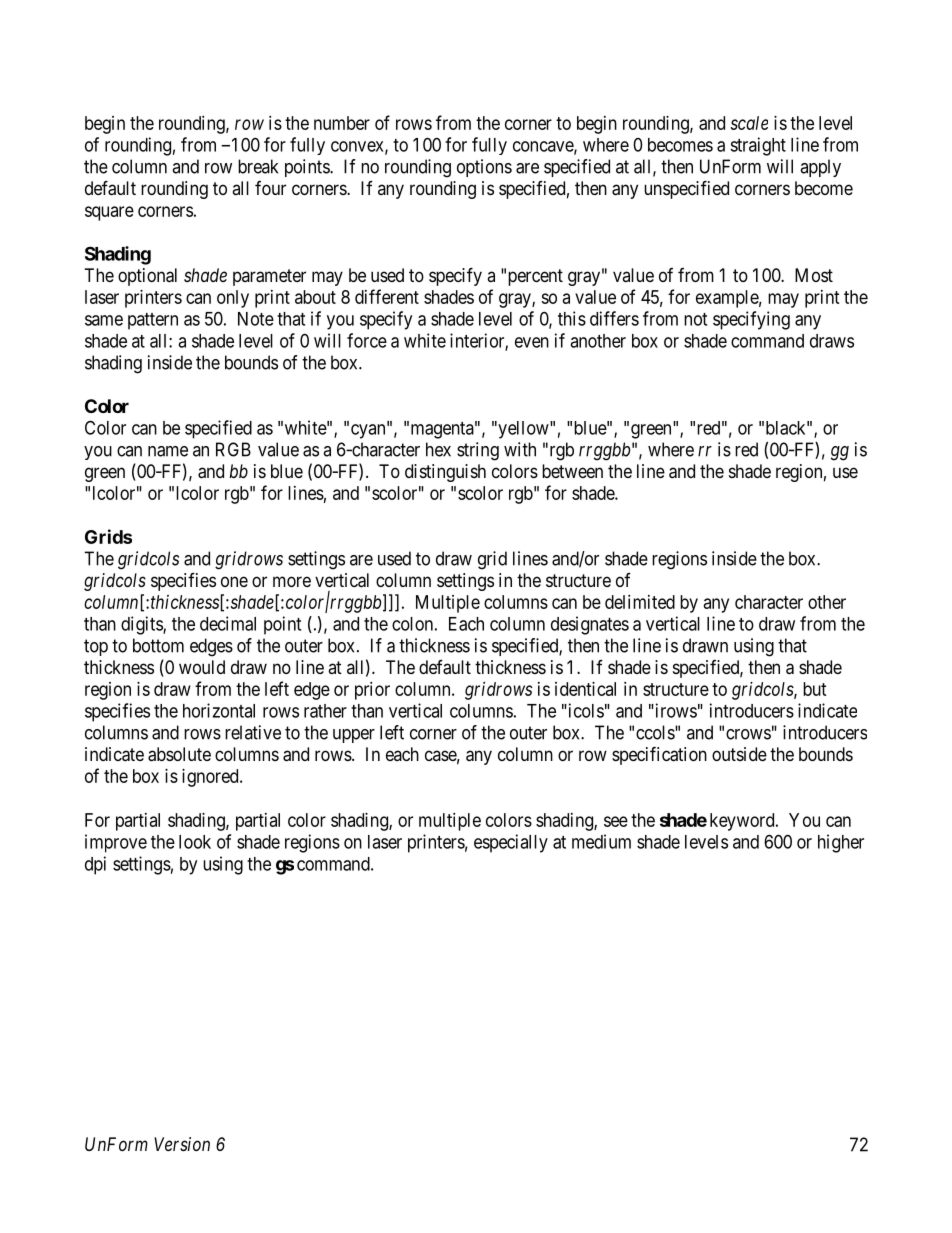 The image size is (952, 1233). Describe the element at coordinates (484, 168) in the screenshot. I see `options` at that location.
